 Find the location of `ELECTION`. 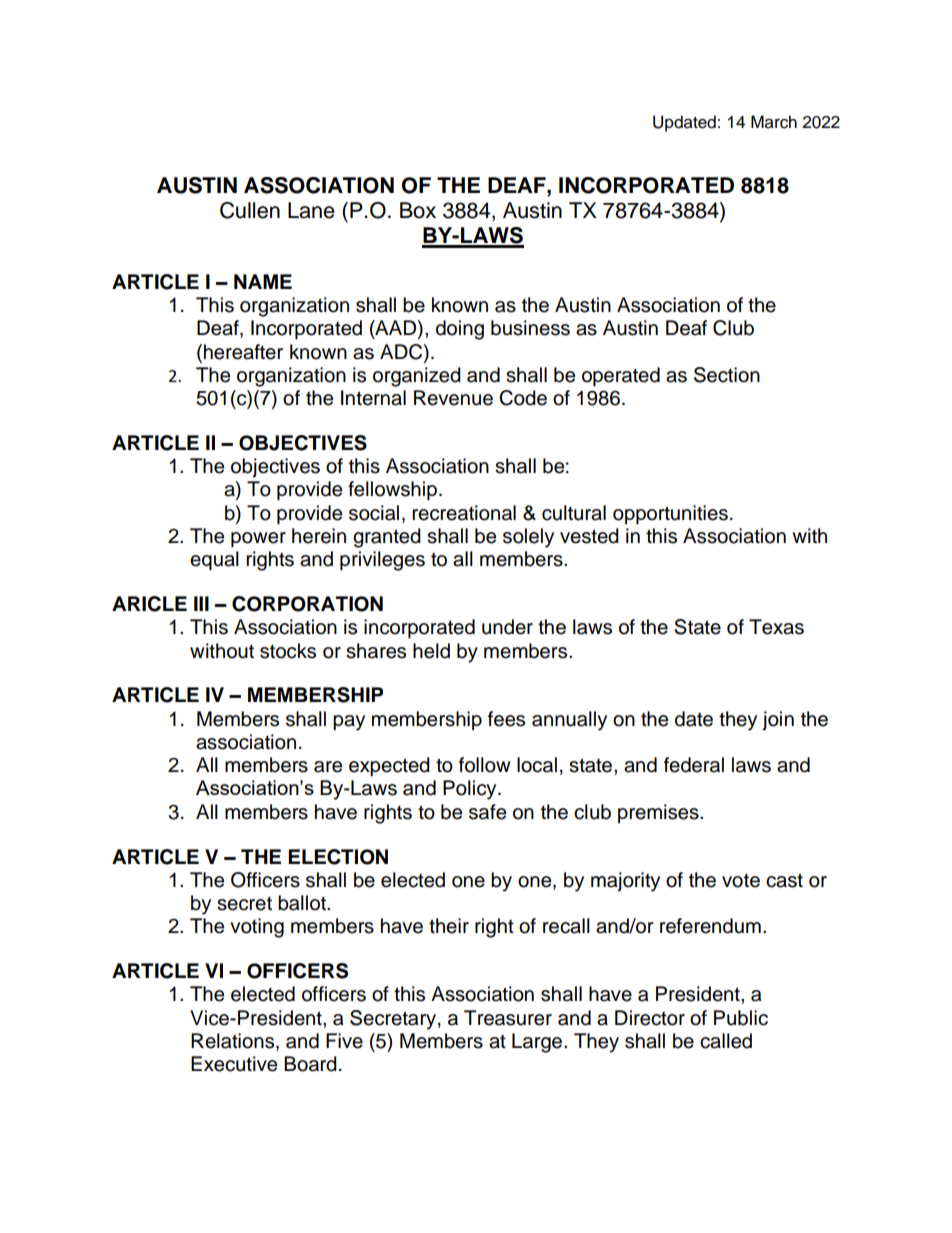

ELECTION is located at coordinates (338, 857).
